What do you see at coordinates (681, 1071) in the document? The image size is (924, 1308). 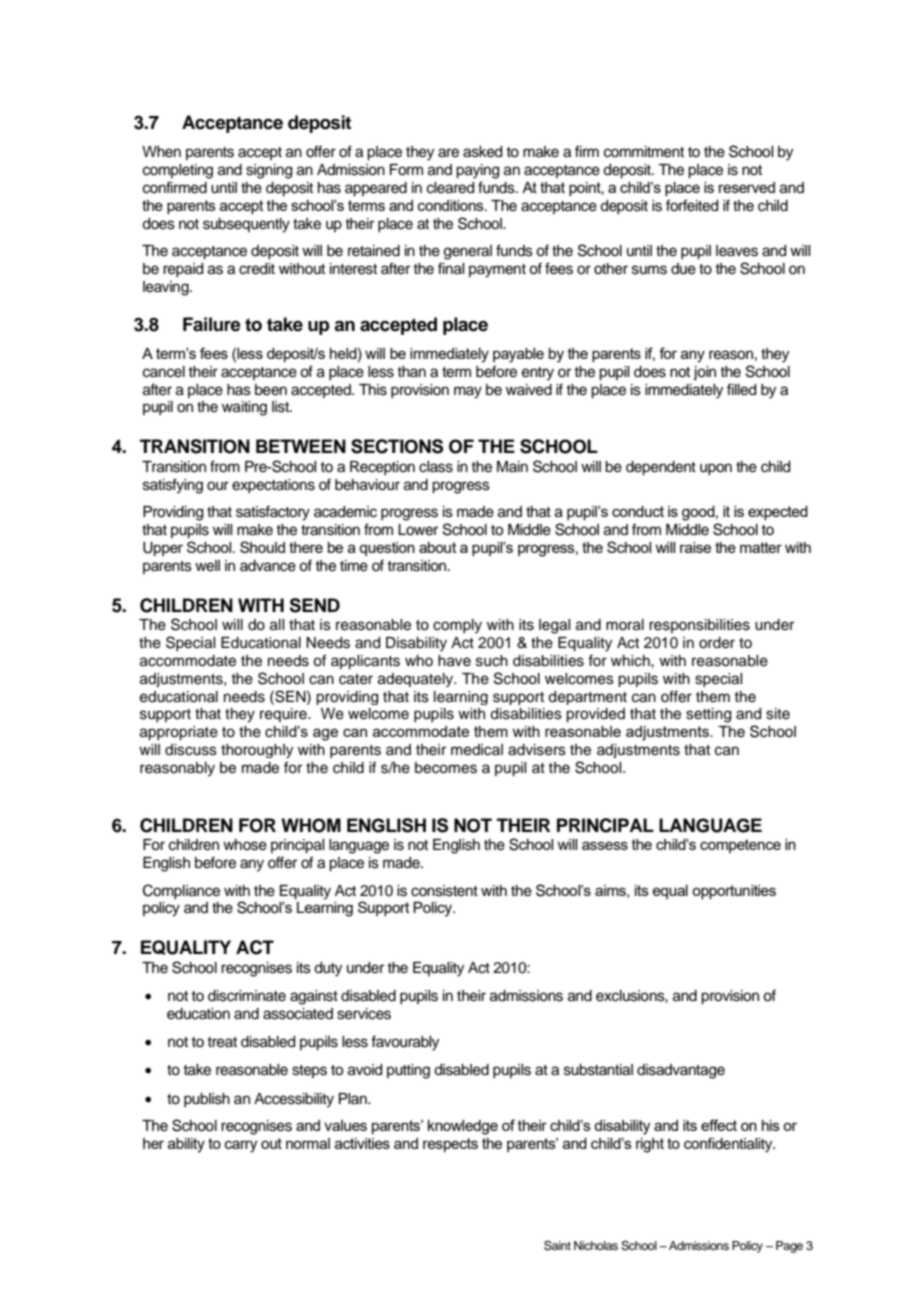 I see `disadvantage` at bounding box center [681, 1071].
